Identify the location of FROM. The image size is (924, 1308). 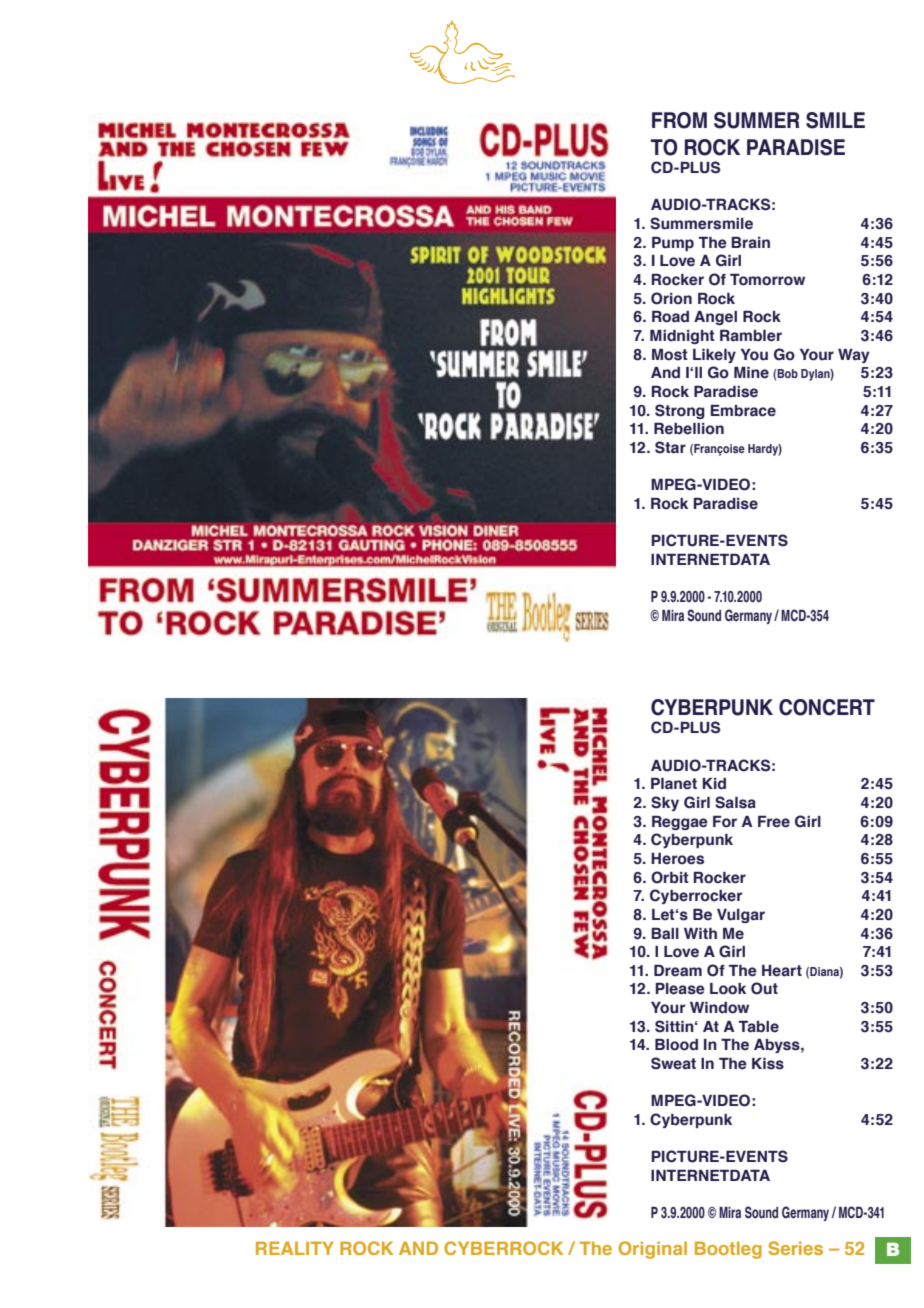
(679, 120).
